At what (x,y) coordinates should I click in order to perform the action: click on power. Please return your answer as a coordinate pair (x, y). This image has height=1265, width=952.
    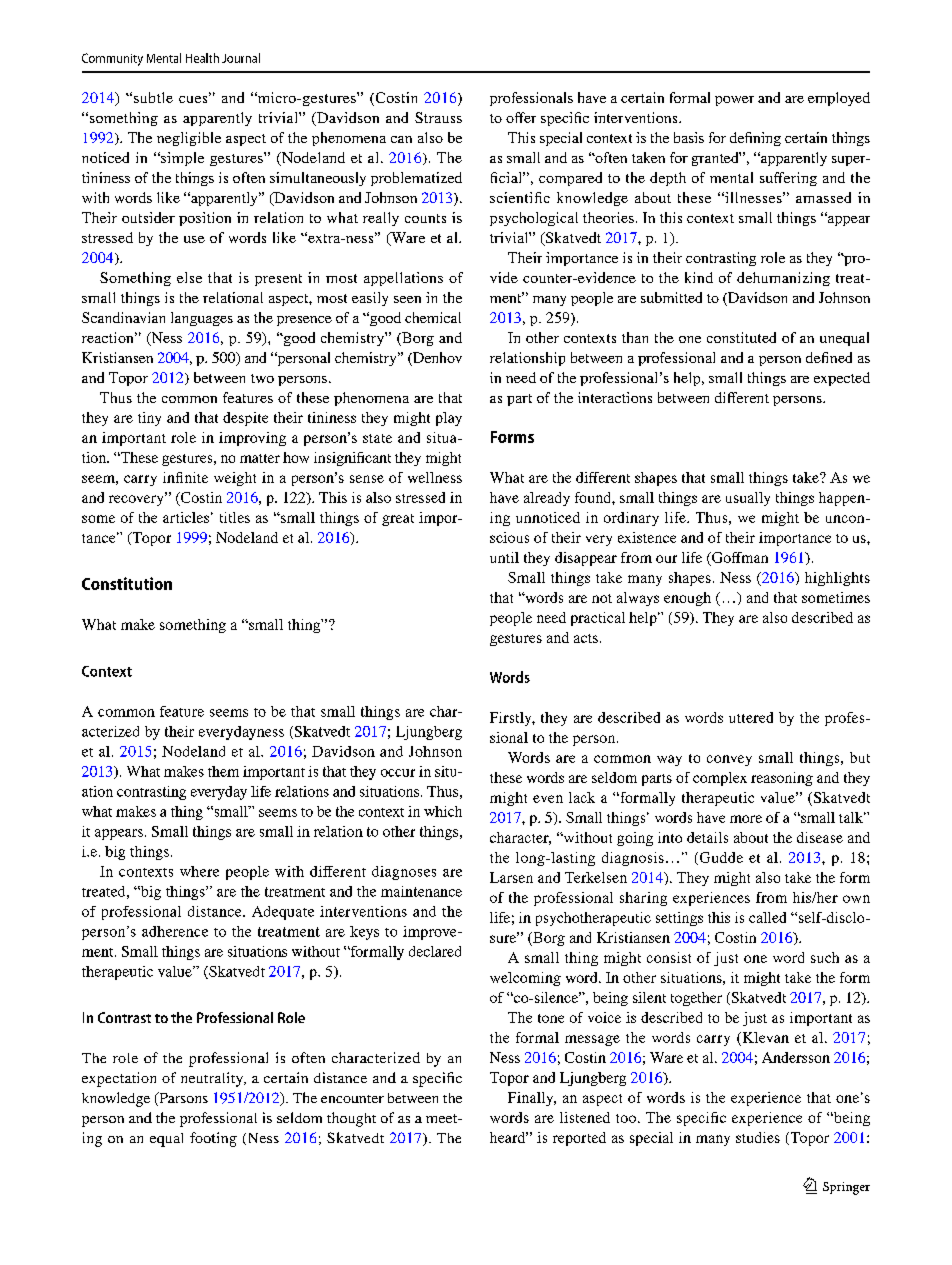
    Looking at the image, I should click on (734, 101).
